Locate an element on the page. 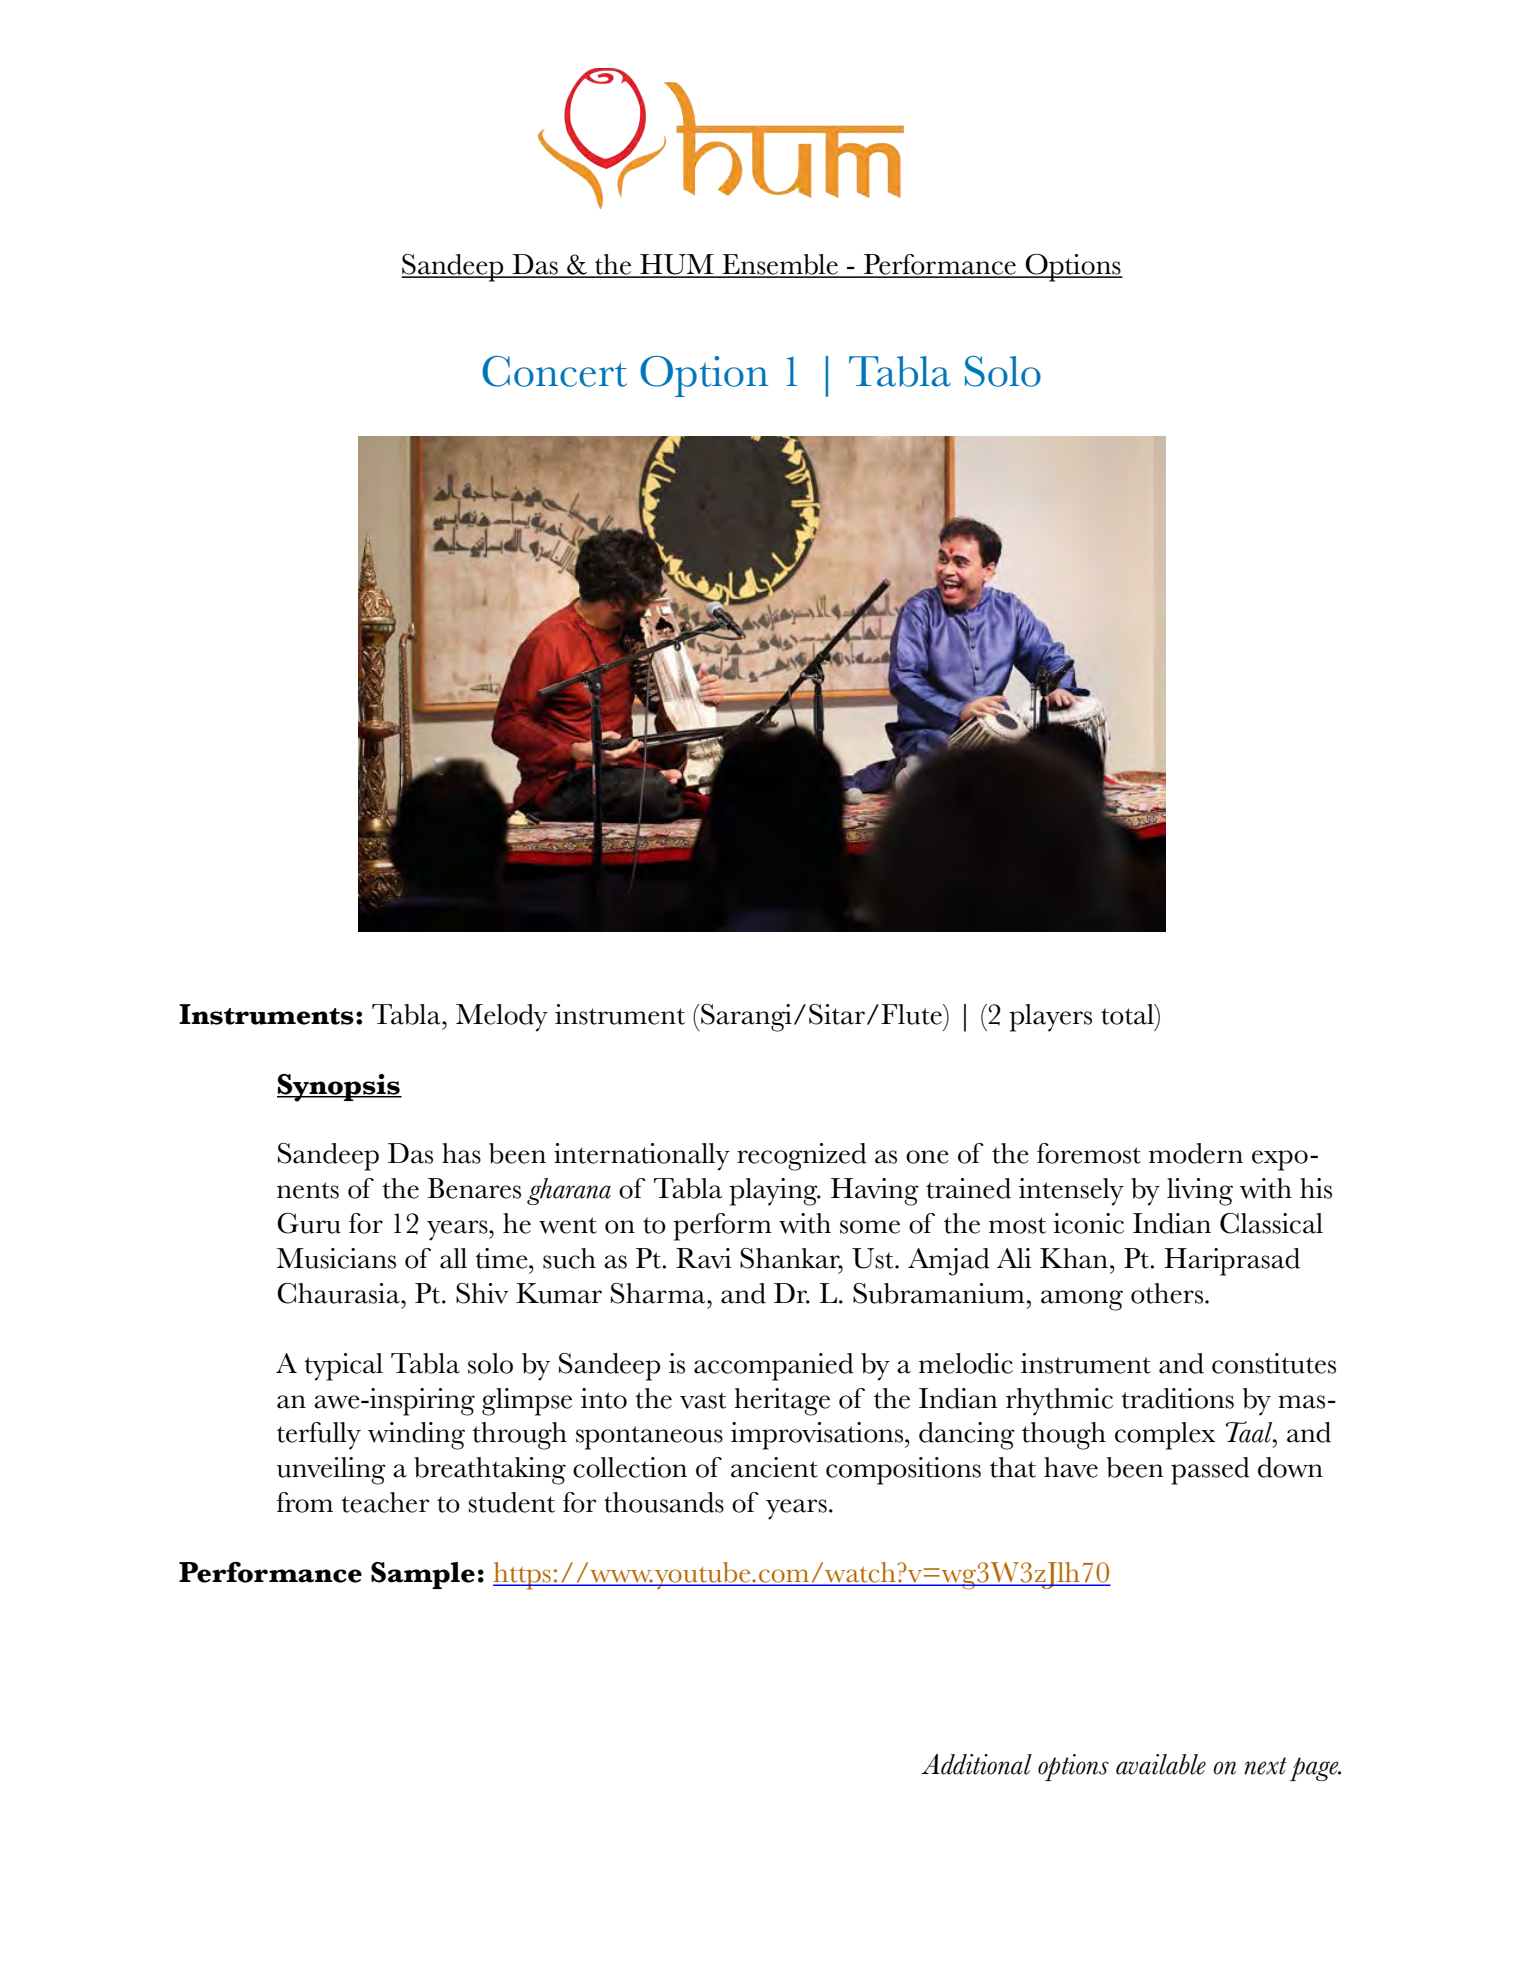 The width and height of the page is (1524, 1973). time is located at coordinates (502, 1258).
